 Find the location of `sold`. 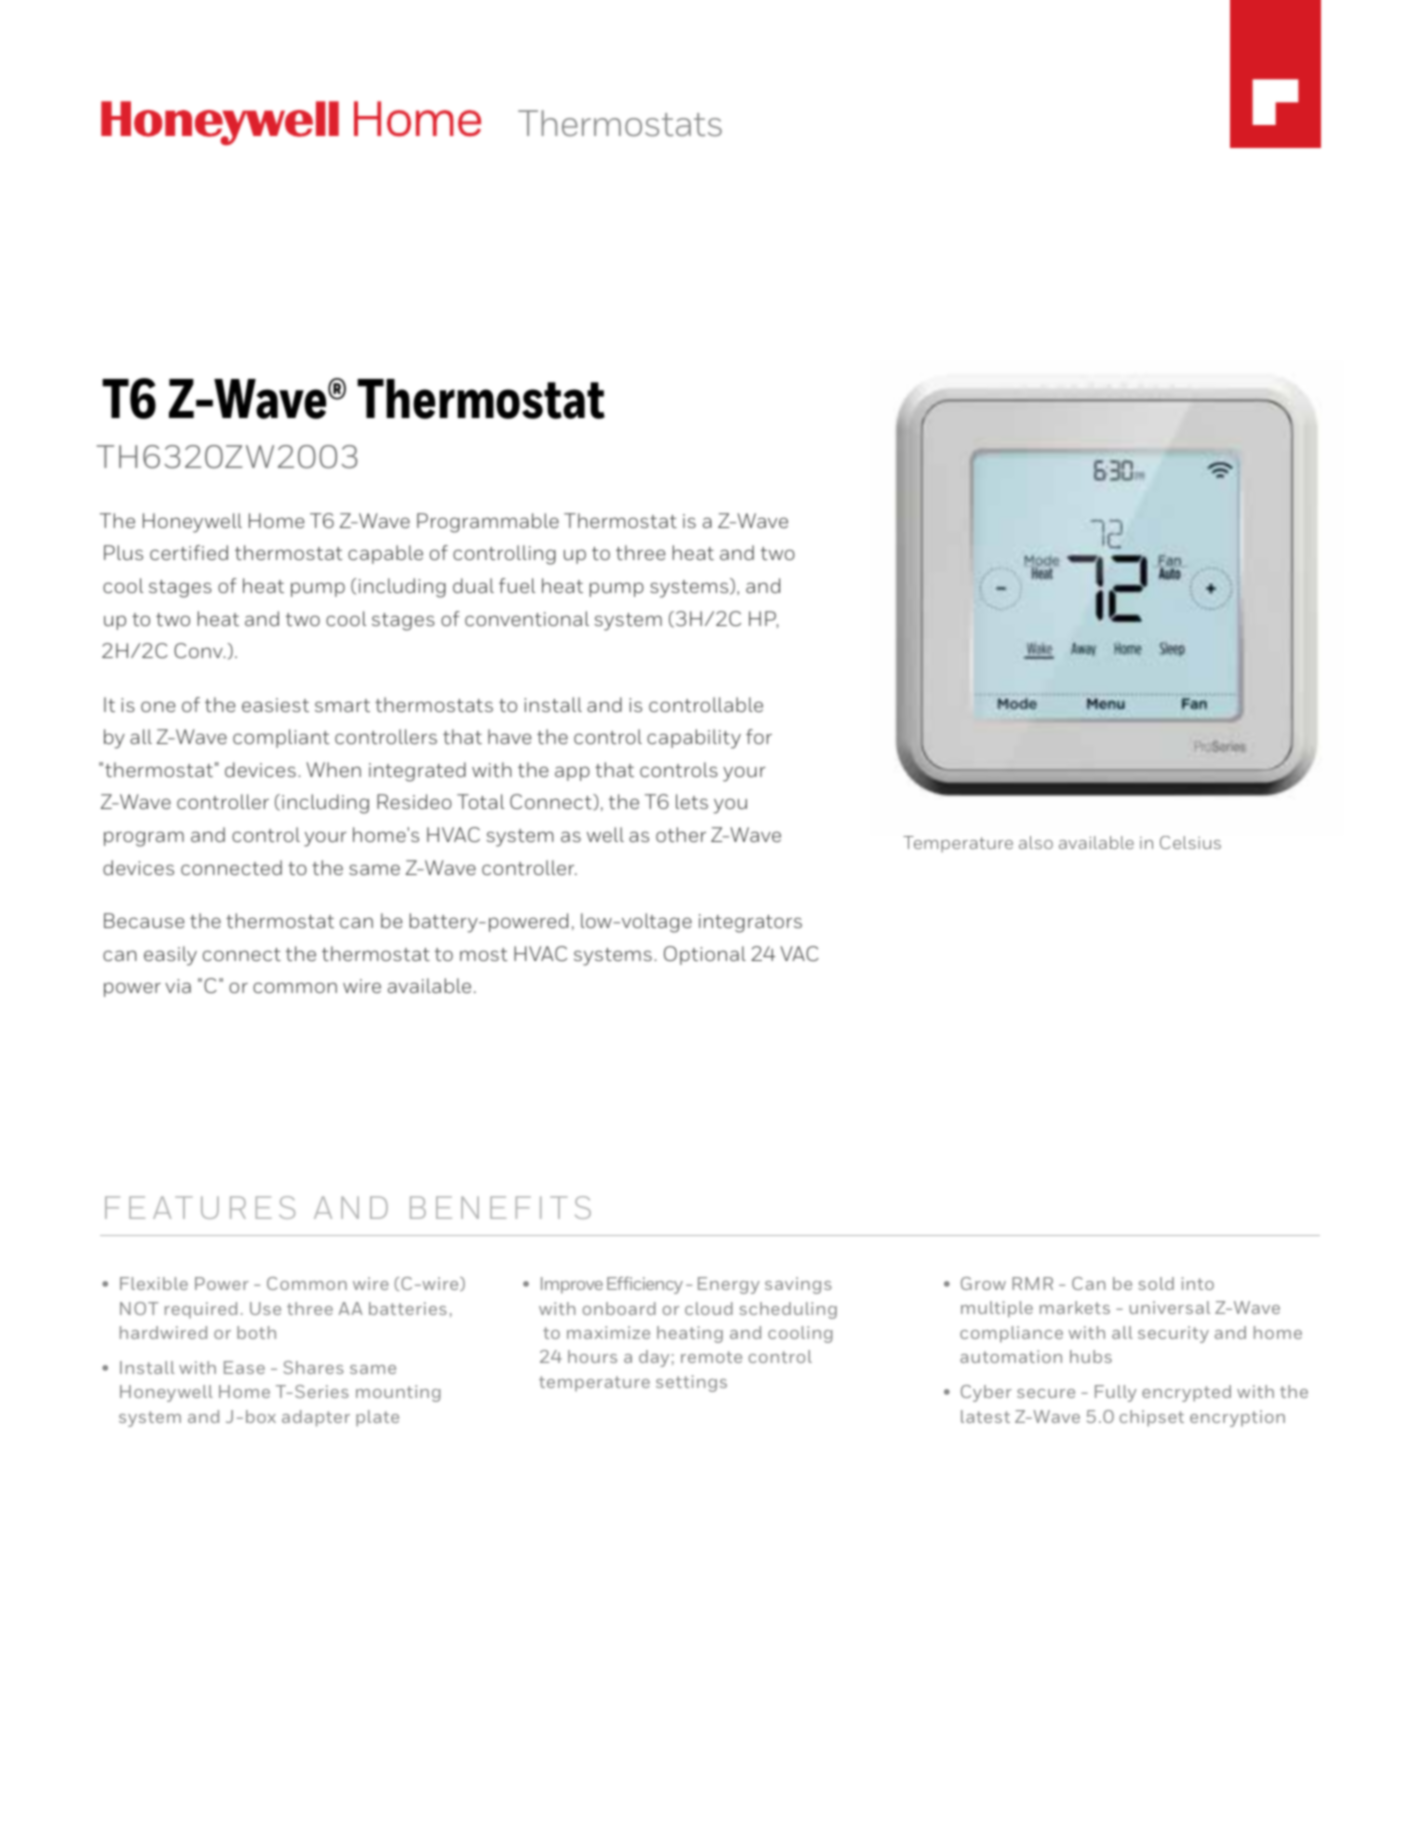

sold is located at coordinates (1156, 1283).
